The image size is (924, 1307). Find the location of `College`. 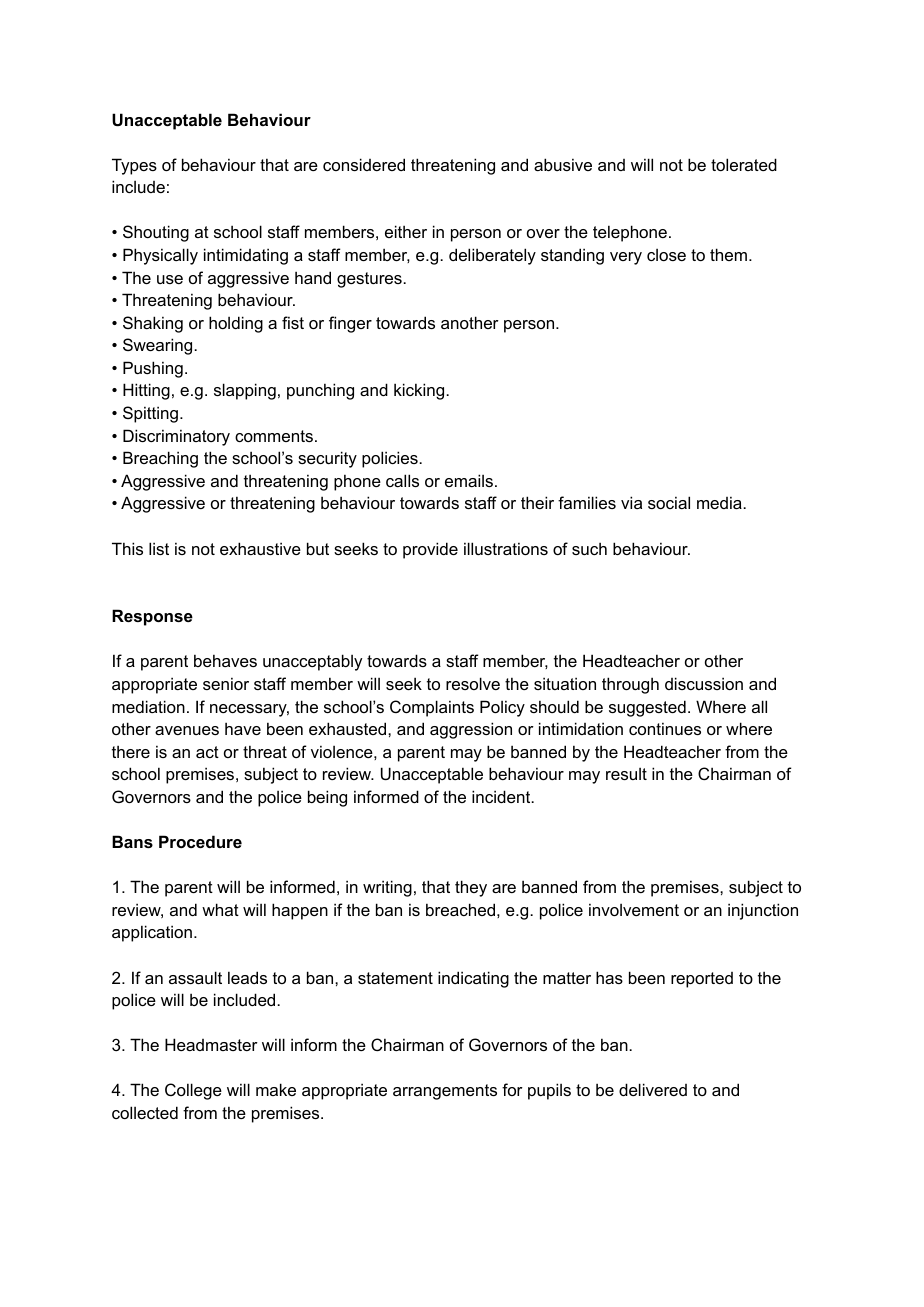

College is located at coordinates (193, 1091).
